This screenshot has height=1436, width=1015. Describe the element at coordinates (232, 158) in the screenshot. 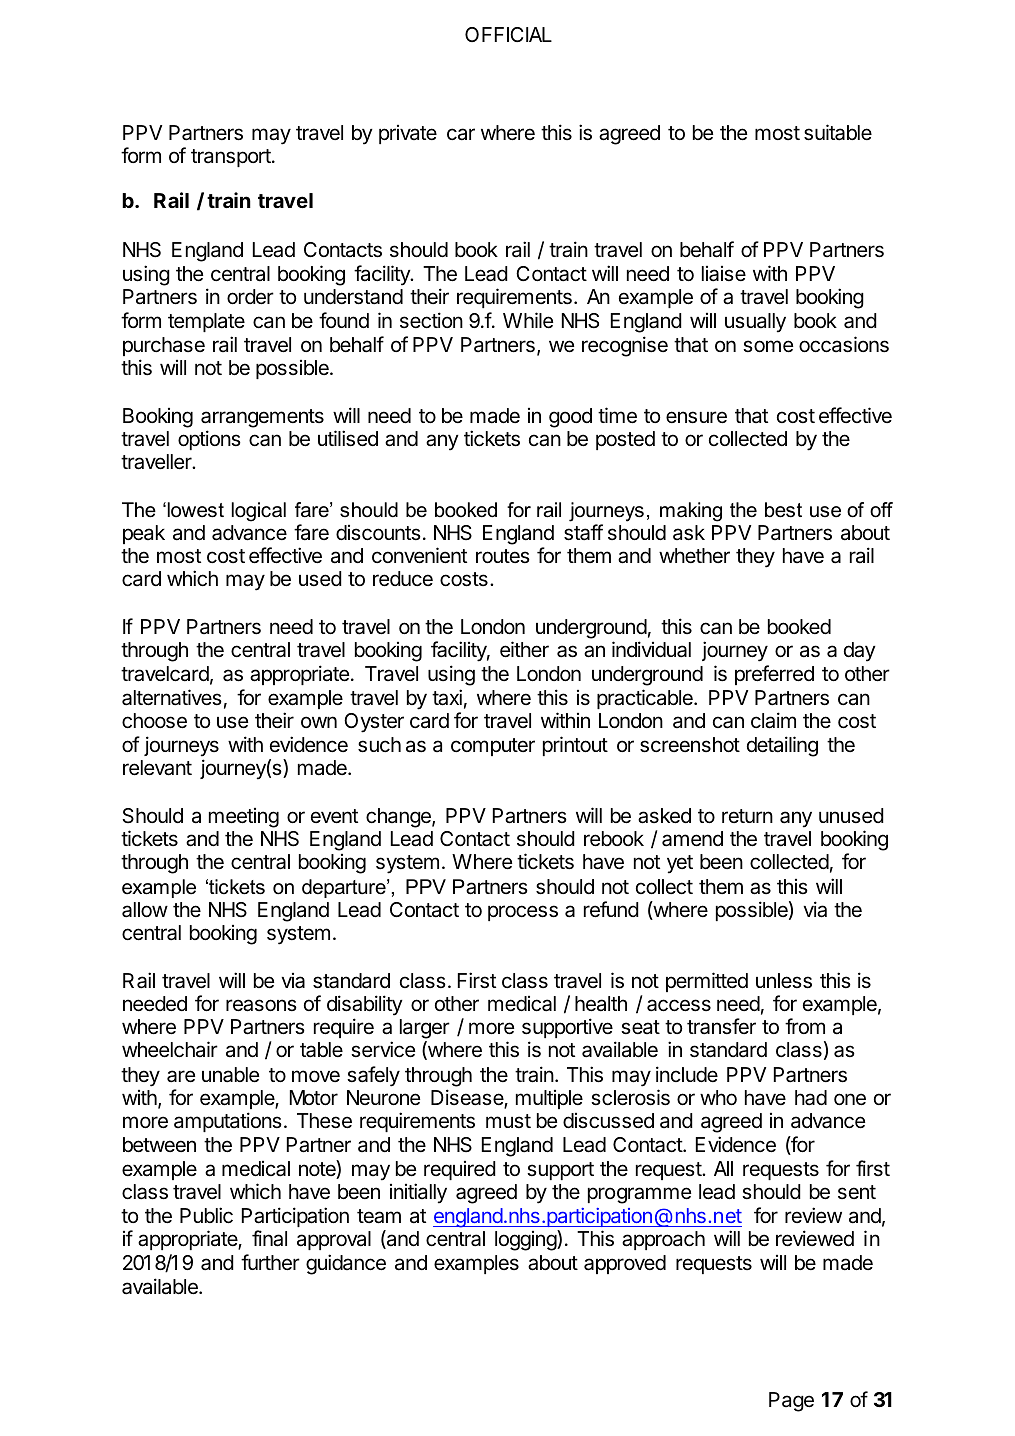

I see `transport` at that location.
